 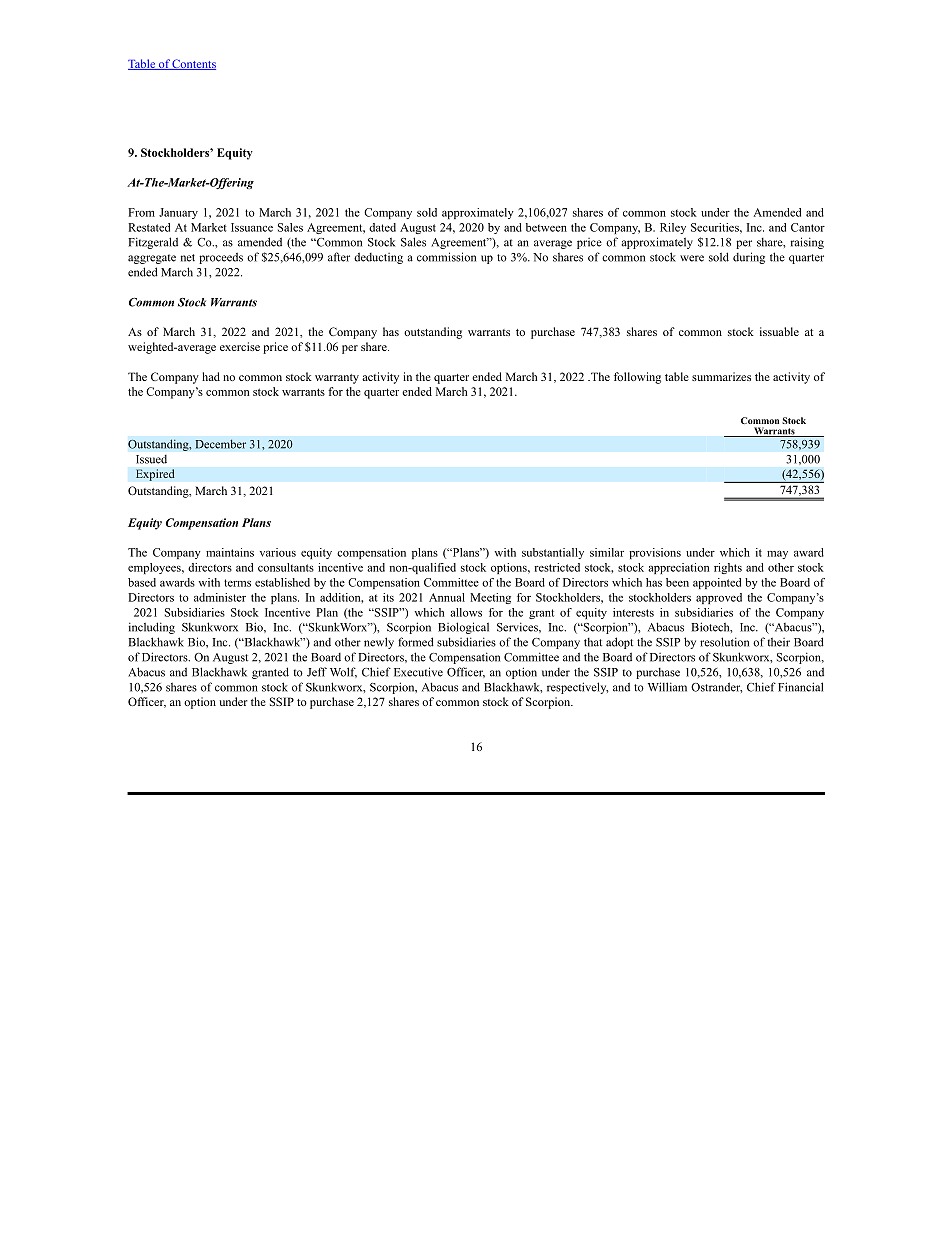 I want to click on may, so click(x=777, y=554).
